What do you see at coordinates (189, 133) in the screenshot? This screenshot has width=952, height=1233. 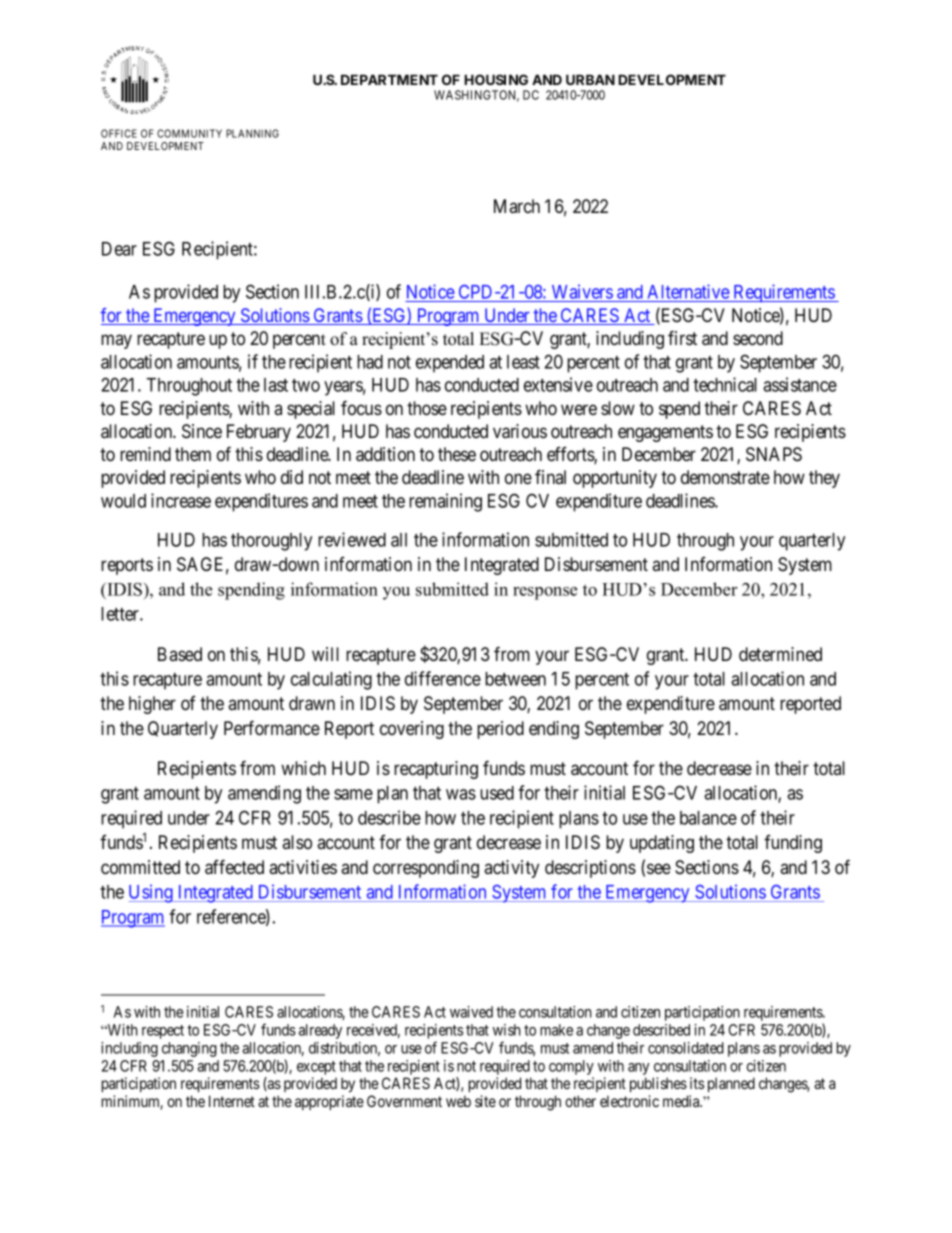 I see `COMMUNITY` at bounding box center [189, 133].
